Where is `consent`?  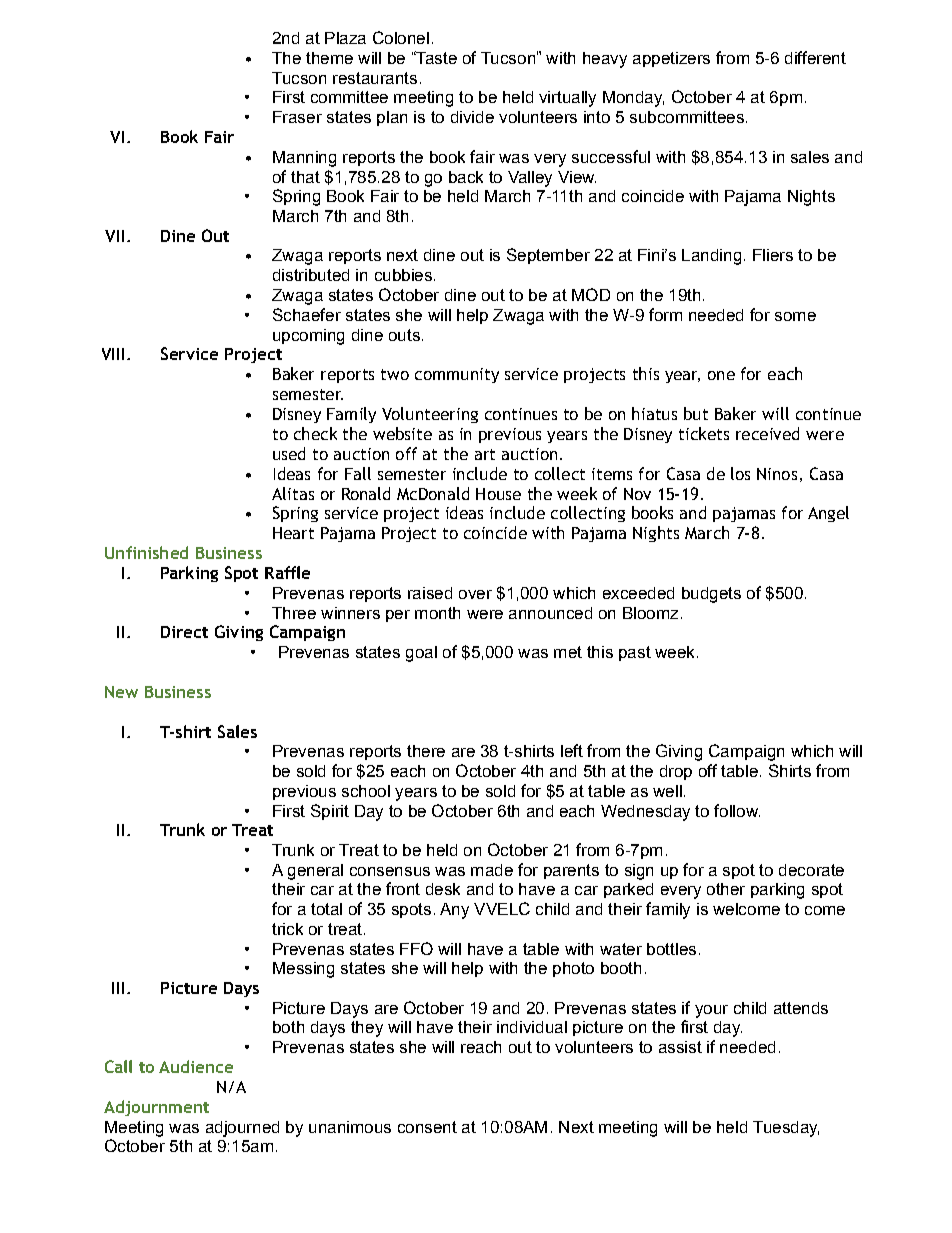 consent is located at coordinates (427, 1127).
